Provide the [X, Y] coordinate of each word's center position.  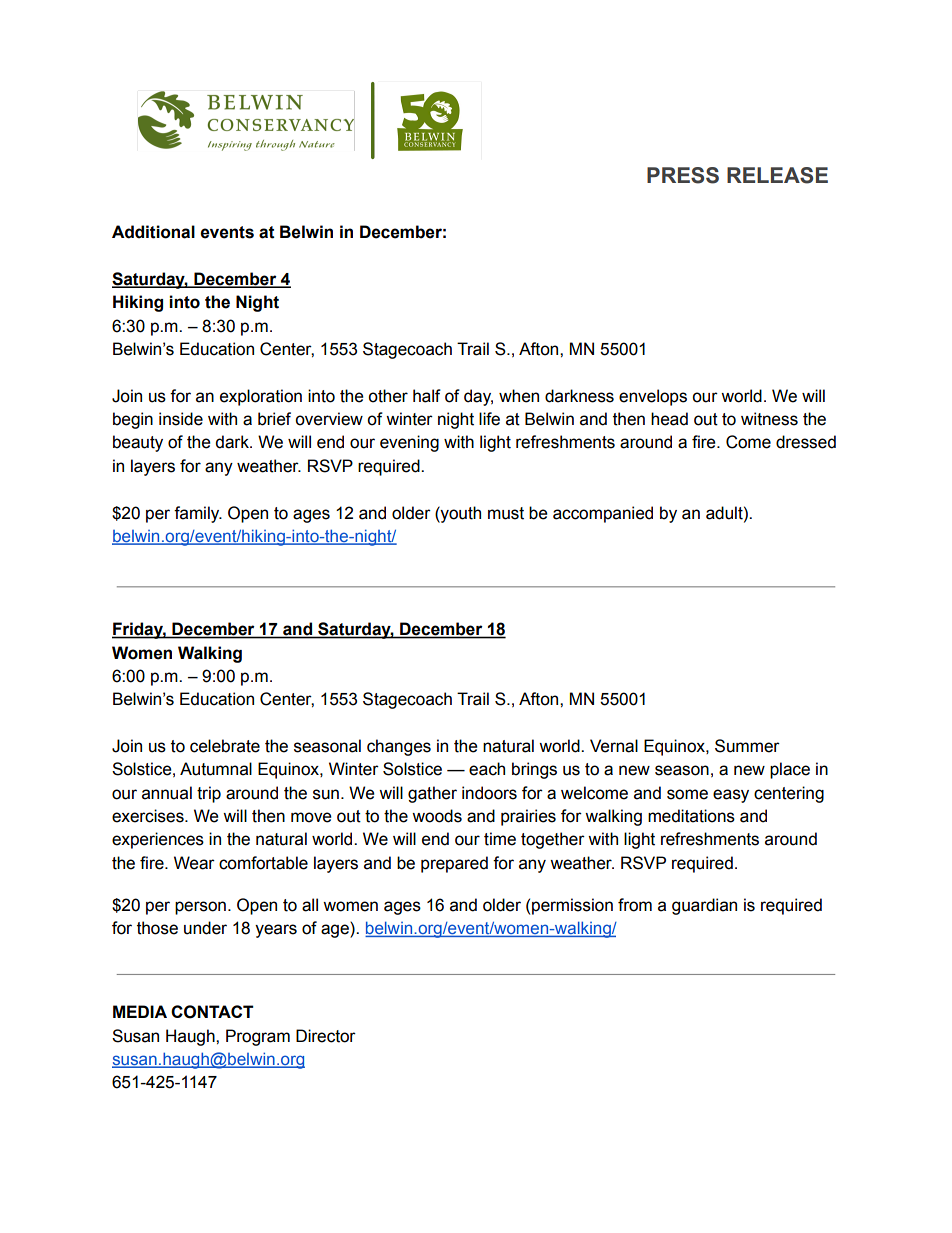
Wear [194, 863]
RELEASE [777, 175]
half [427, 396]
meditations [691, 816]
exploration [261, 397]
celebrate [225, 746]
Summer [747, 746]
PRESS [683, 175]
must [506, 513]
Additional [153, 232]
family [198, 514]
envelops [653, 397]
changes [399, 747]
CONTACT [212, 1012]
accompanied [603, 514]
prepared [454, 864]
